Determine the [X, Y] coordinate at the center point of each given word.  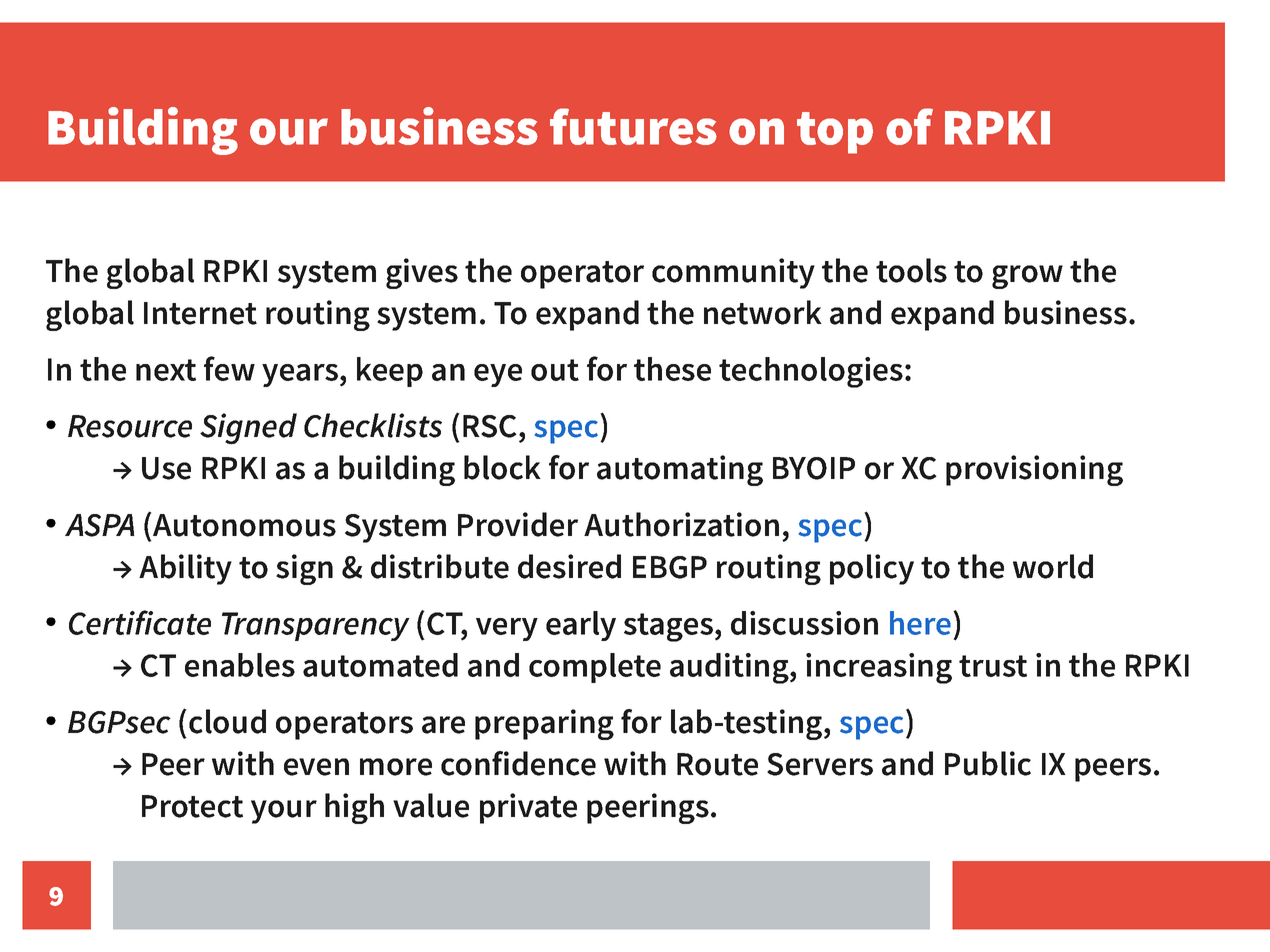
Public [988, 763]
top [835, 133]
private [528, 808]
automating [680, 470]
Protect [192, 806]
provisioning [1034, 470]
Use [166, 468]
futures [633, 126]
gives [422, 273]
